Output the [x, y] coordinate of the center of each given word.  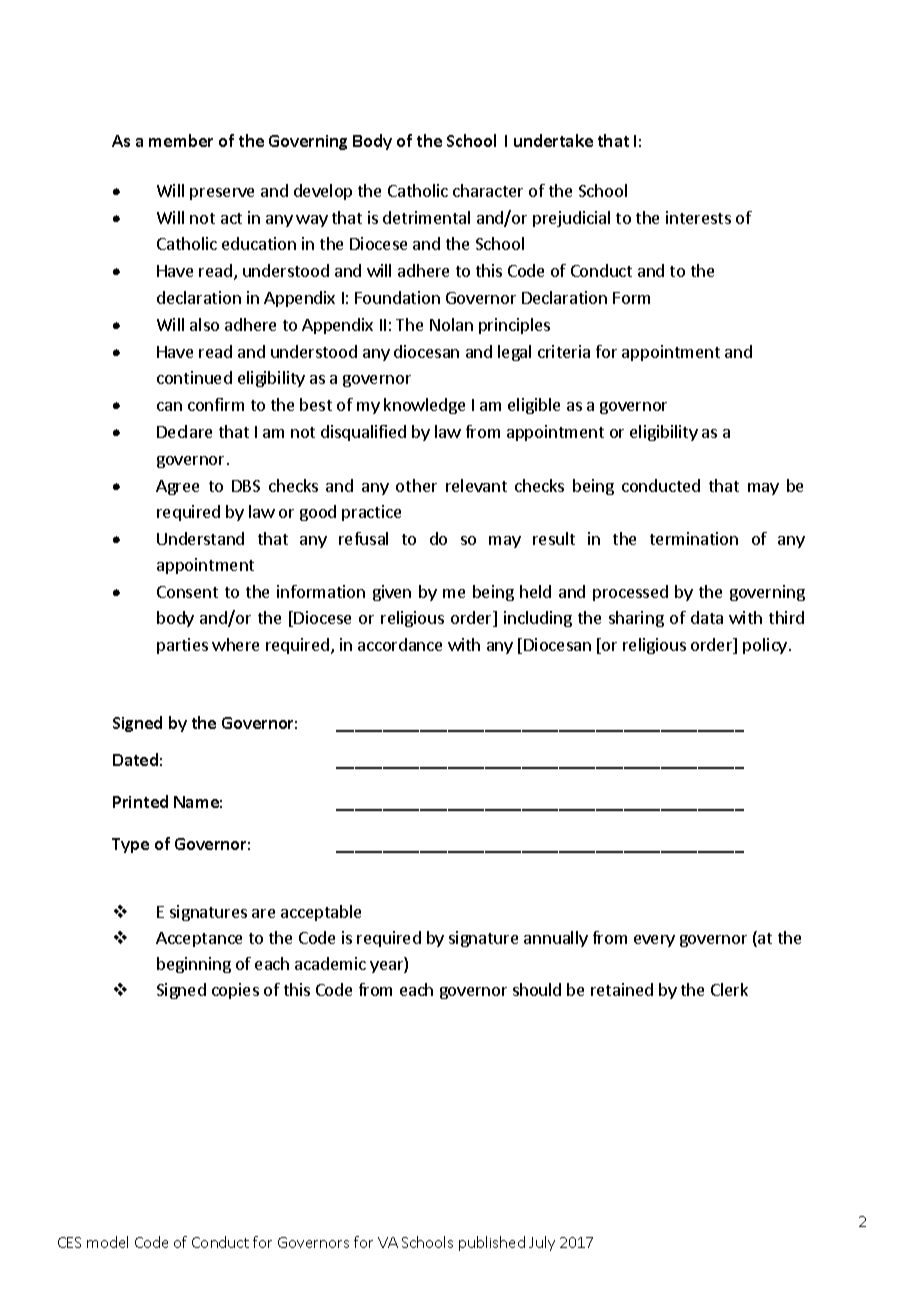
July [542, 1243]
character [488, 190]
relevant [476, 485]
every [654, 941]
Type [130, 845]
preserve [222, 194]
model [107, 1242]
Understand [200, 538]
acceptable [321, 913]
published [492, 1243]
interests [698, 217]
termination [694, 538]
